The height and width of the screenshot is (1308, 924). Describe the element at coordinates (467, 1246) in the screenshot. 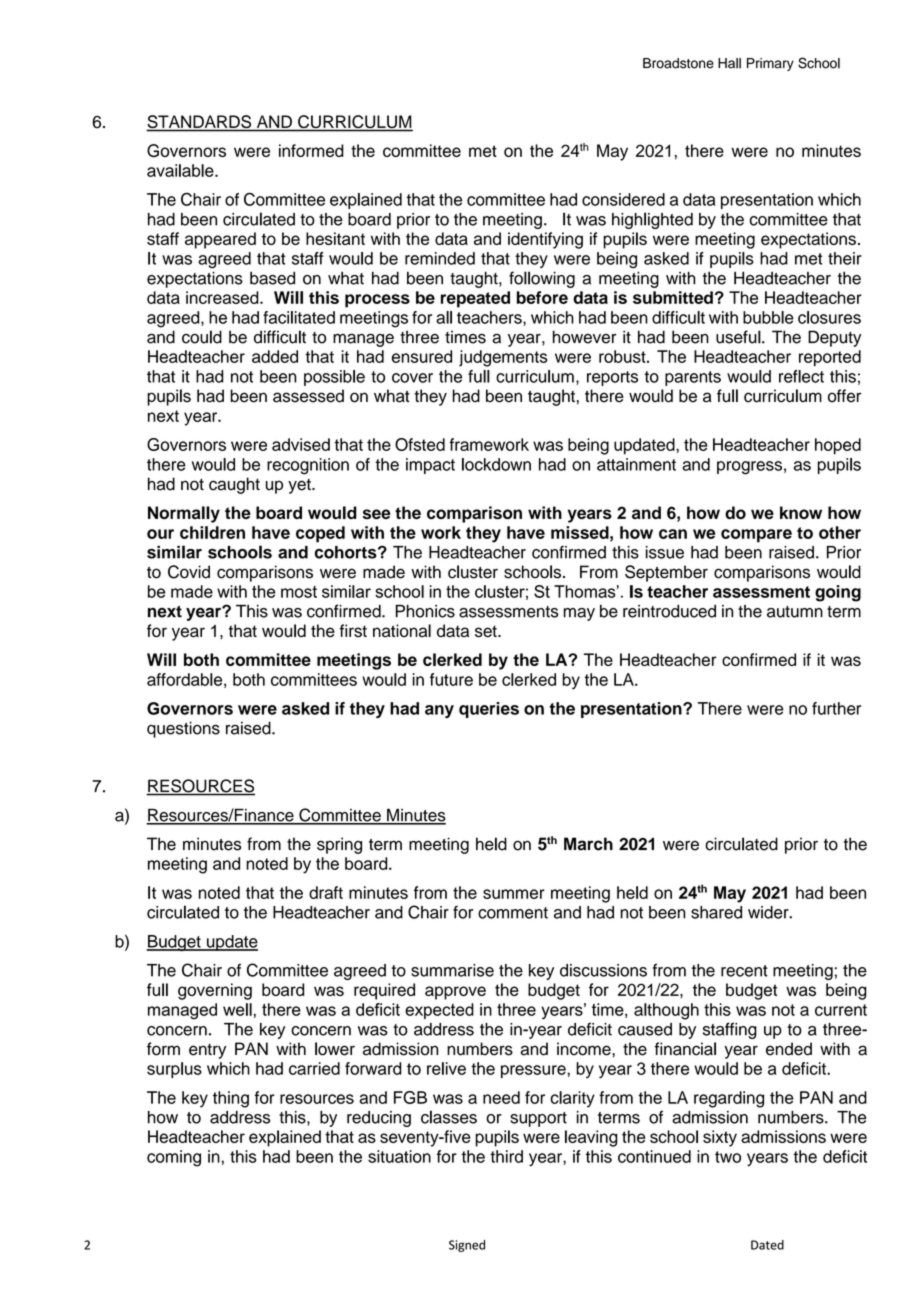

I see `Signed` at that location.
